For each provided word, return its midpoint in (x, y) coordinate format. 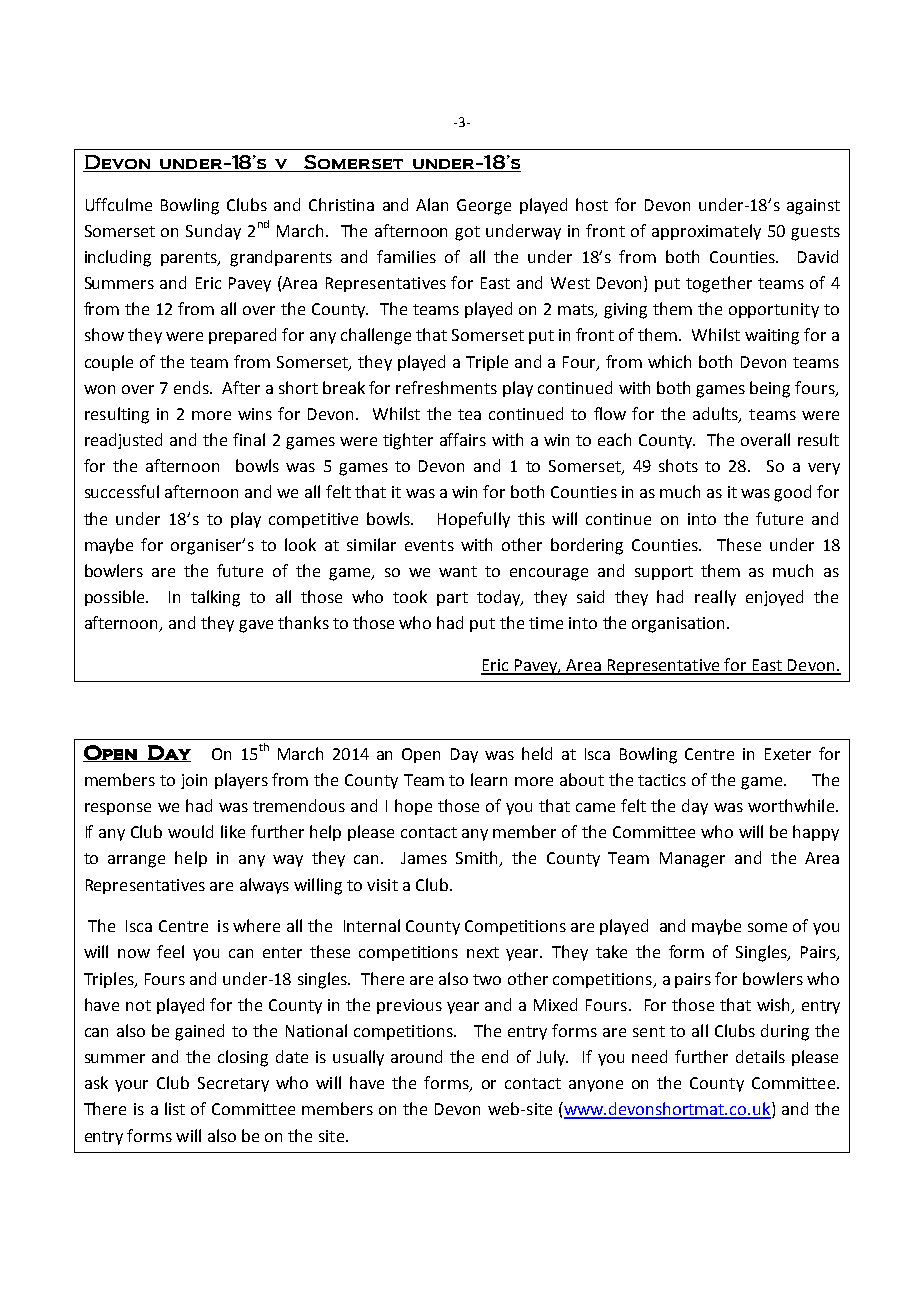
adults (716, 415)
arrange (136, 861)
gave (256, 626)
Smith (478, 859)
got (467, 233)
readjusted (123, 441)
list (175, 1108)
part (452, 599)
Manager (692, 860)
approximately (706, 232)
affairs (463, 439)
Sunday (213, 232)
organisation (680, 625)
